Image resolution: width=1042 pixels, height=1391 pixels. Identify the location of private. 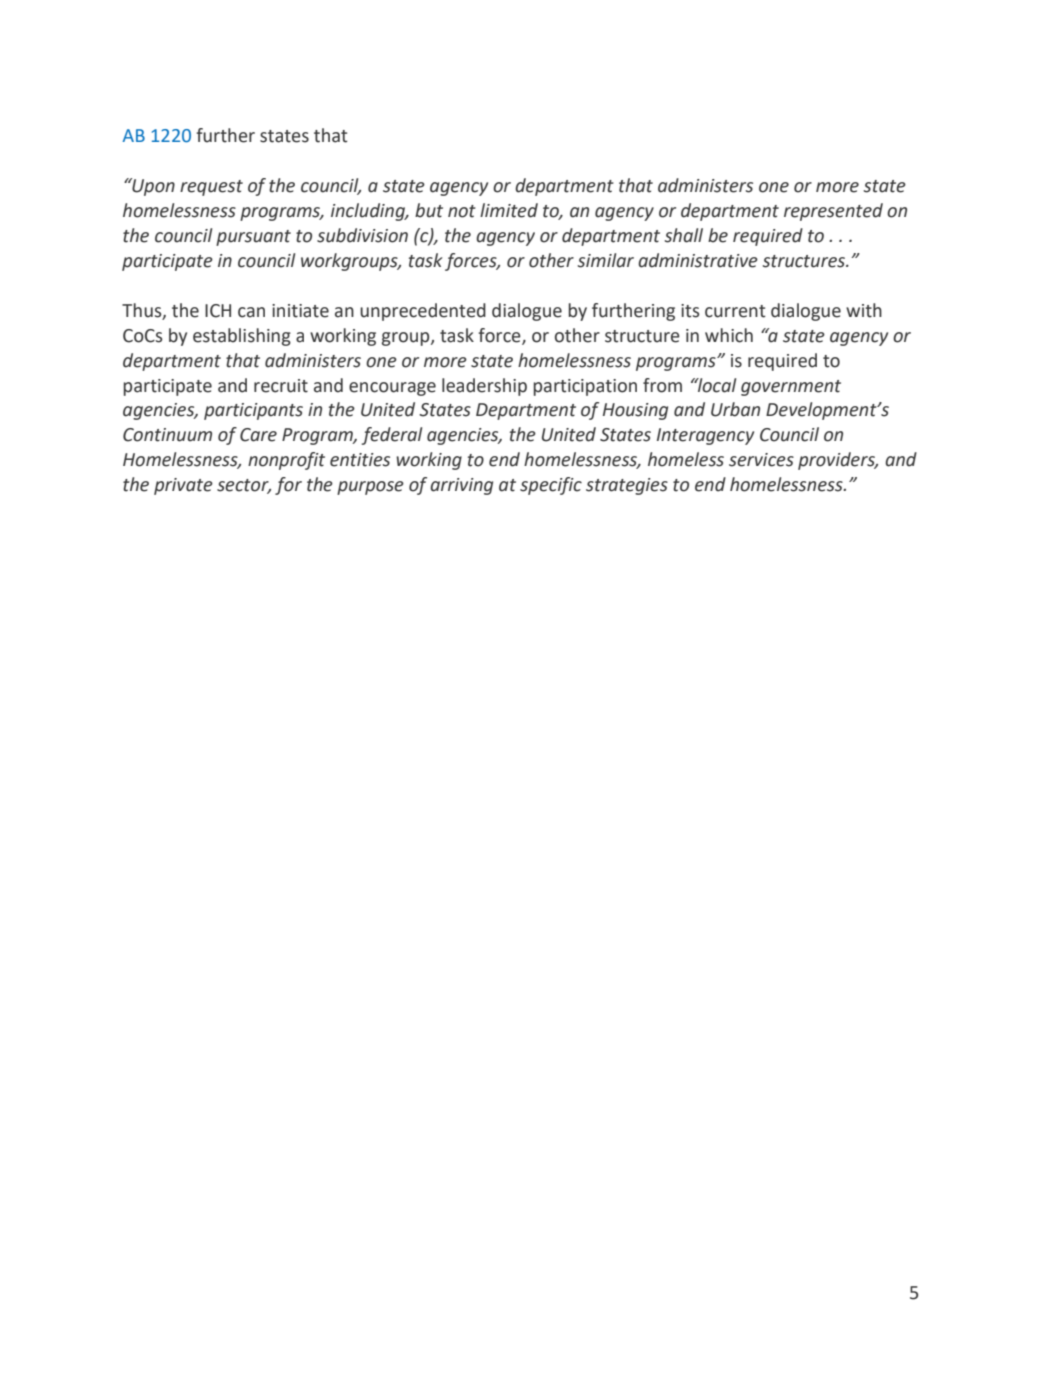
(183, 486).
